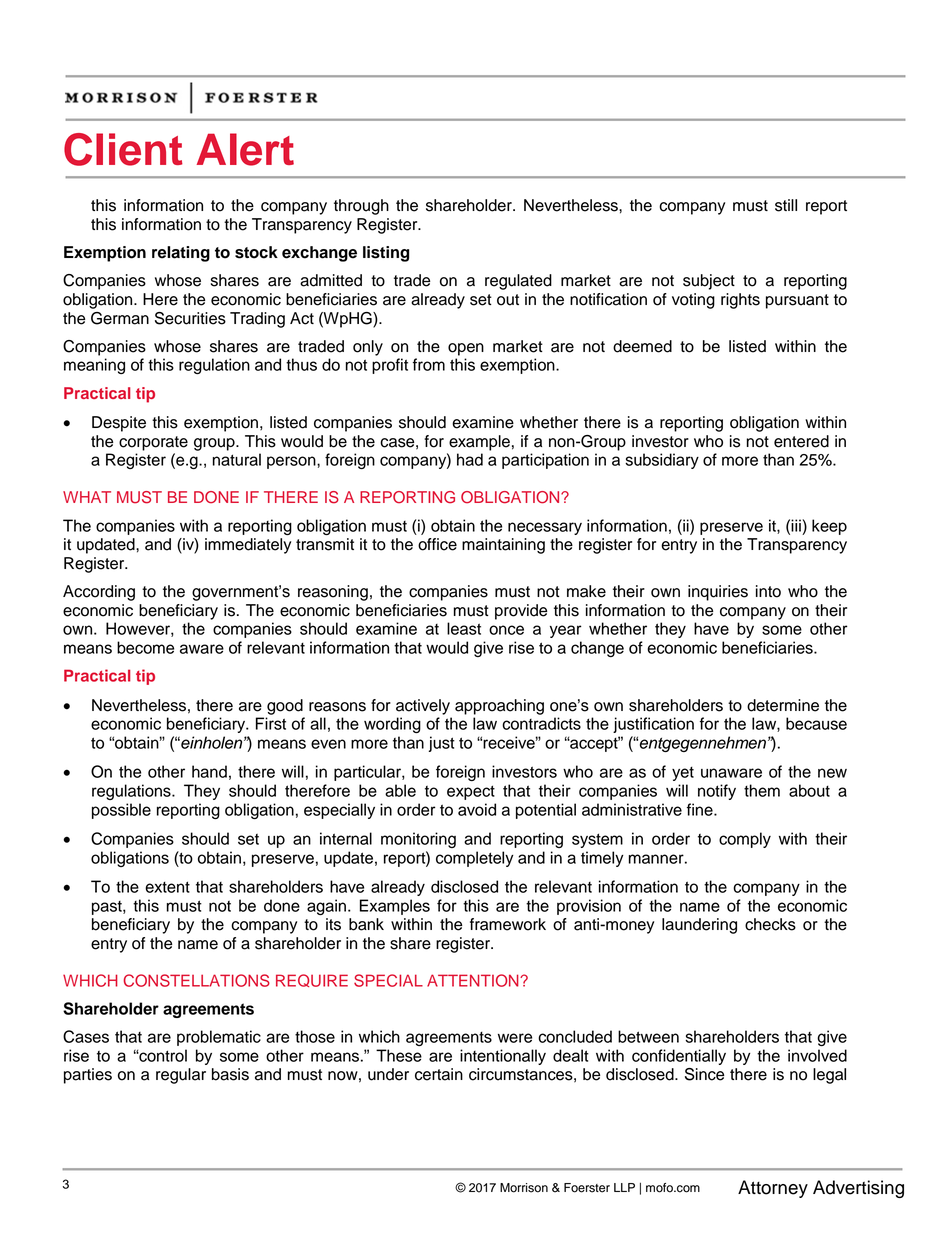 The height and width of the page is (1233, 952). Describe the element at coordinates (770, 924) in the page. I see `checks` at that location.
